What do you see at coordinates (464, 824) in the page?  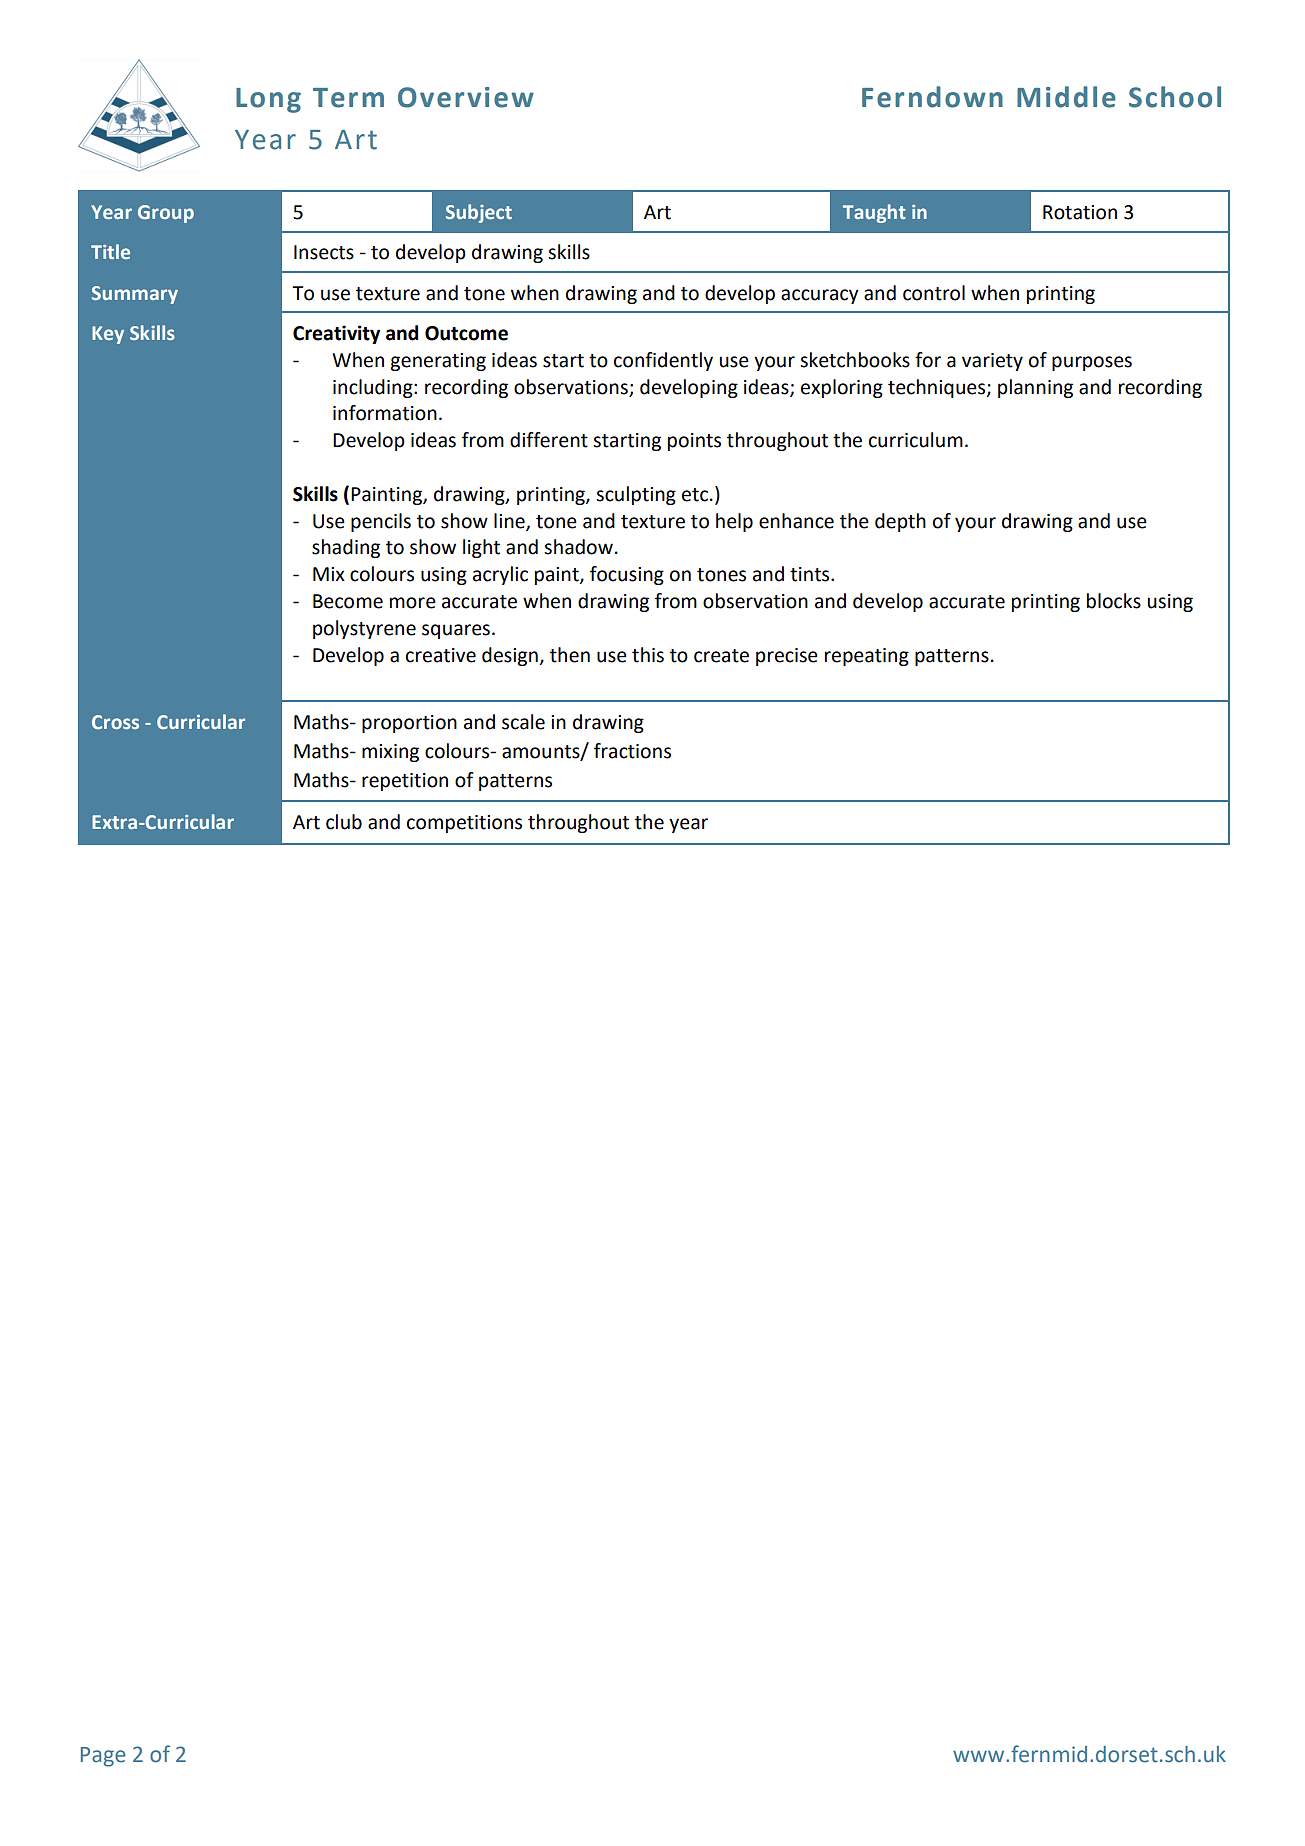 I see `competitions` at bounding box center [464, 824].
